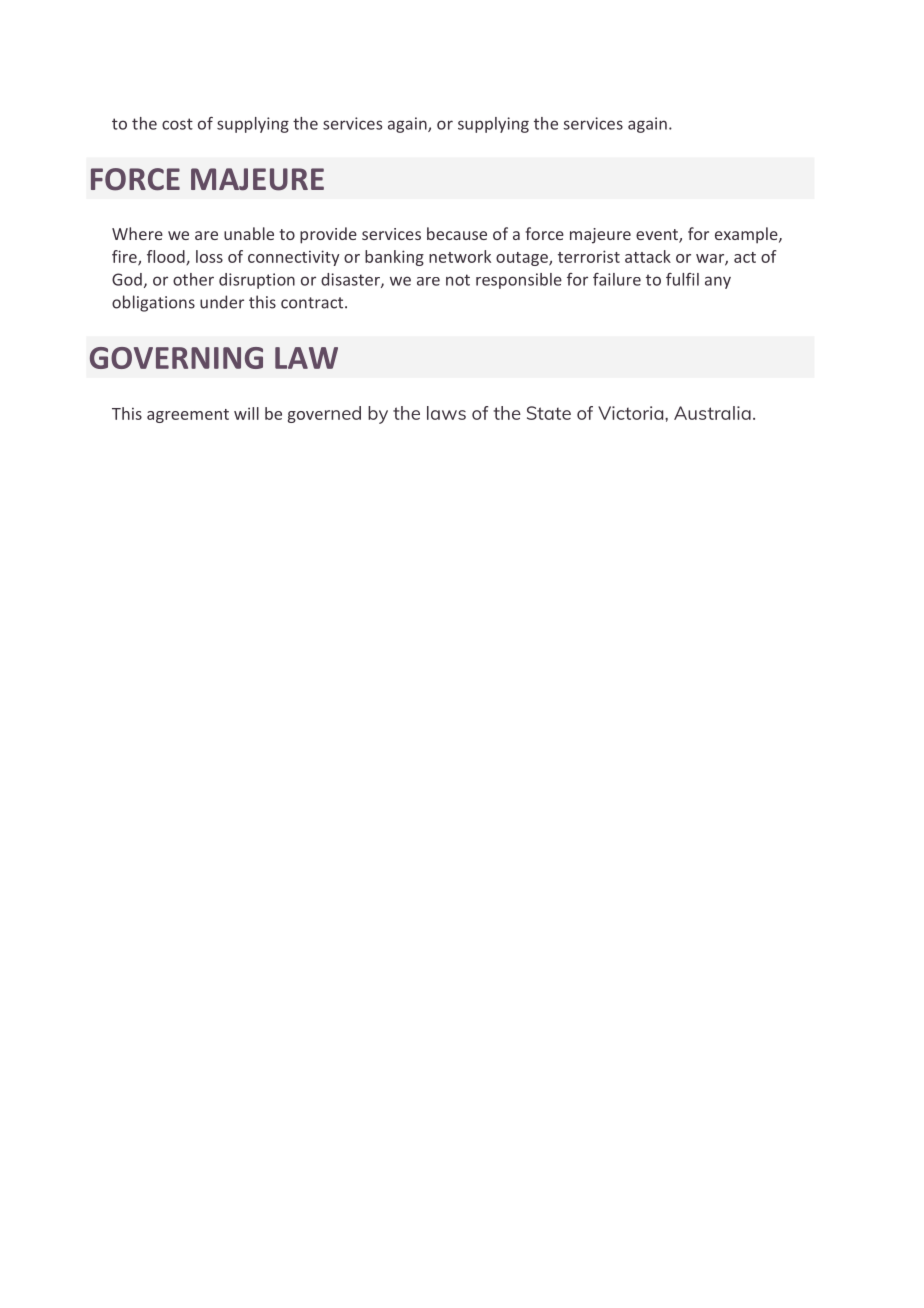  What do you see at coordinates (188, 416) in the screenshot?
I see `agreement` at bounding box center [188, 416].
